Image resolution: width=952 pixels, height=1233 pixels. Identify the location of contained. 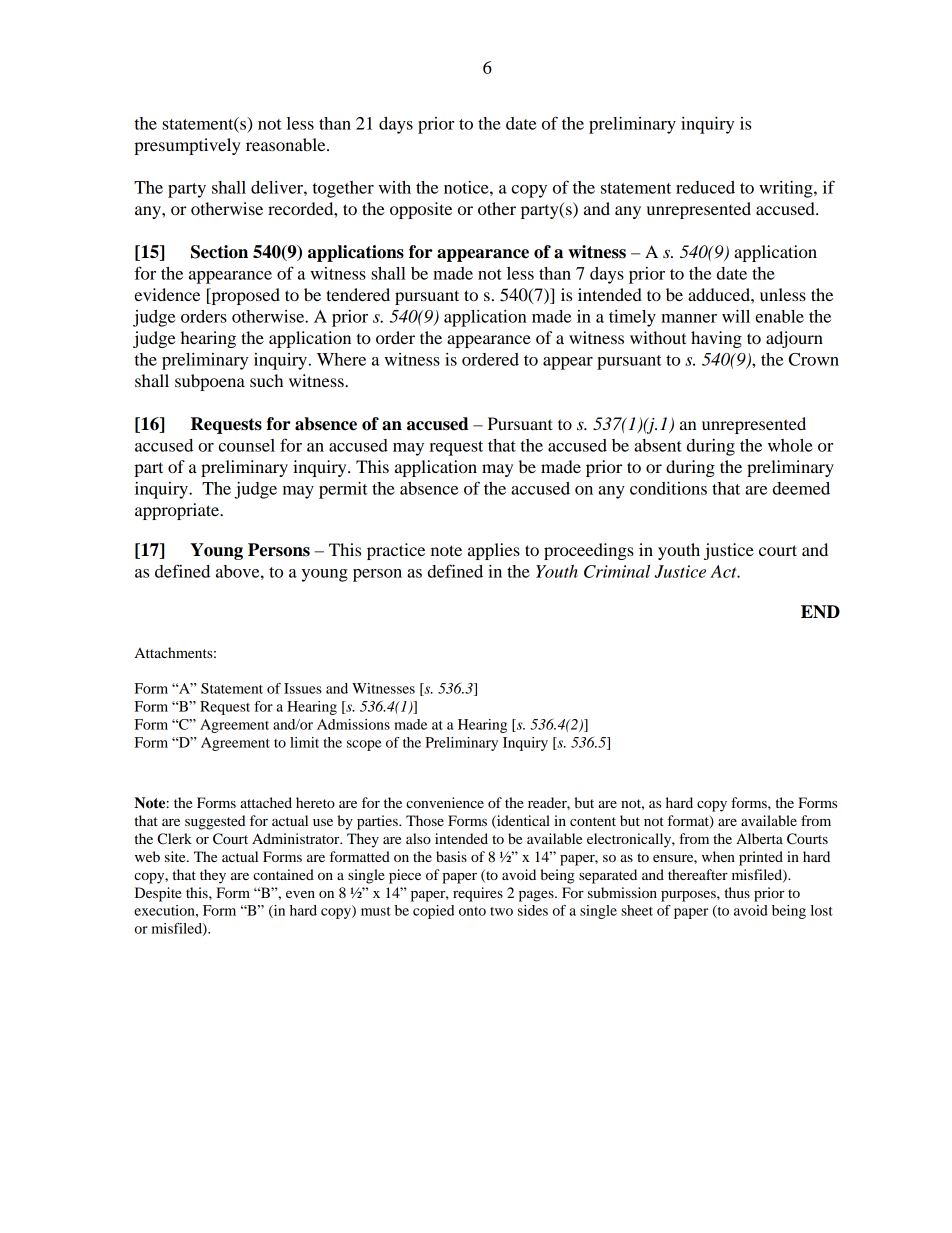
(283, 874).
